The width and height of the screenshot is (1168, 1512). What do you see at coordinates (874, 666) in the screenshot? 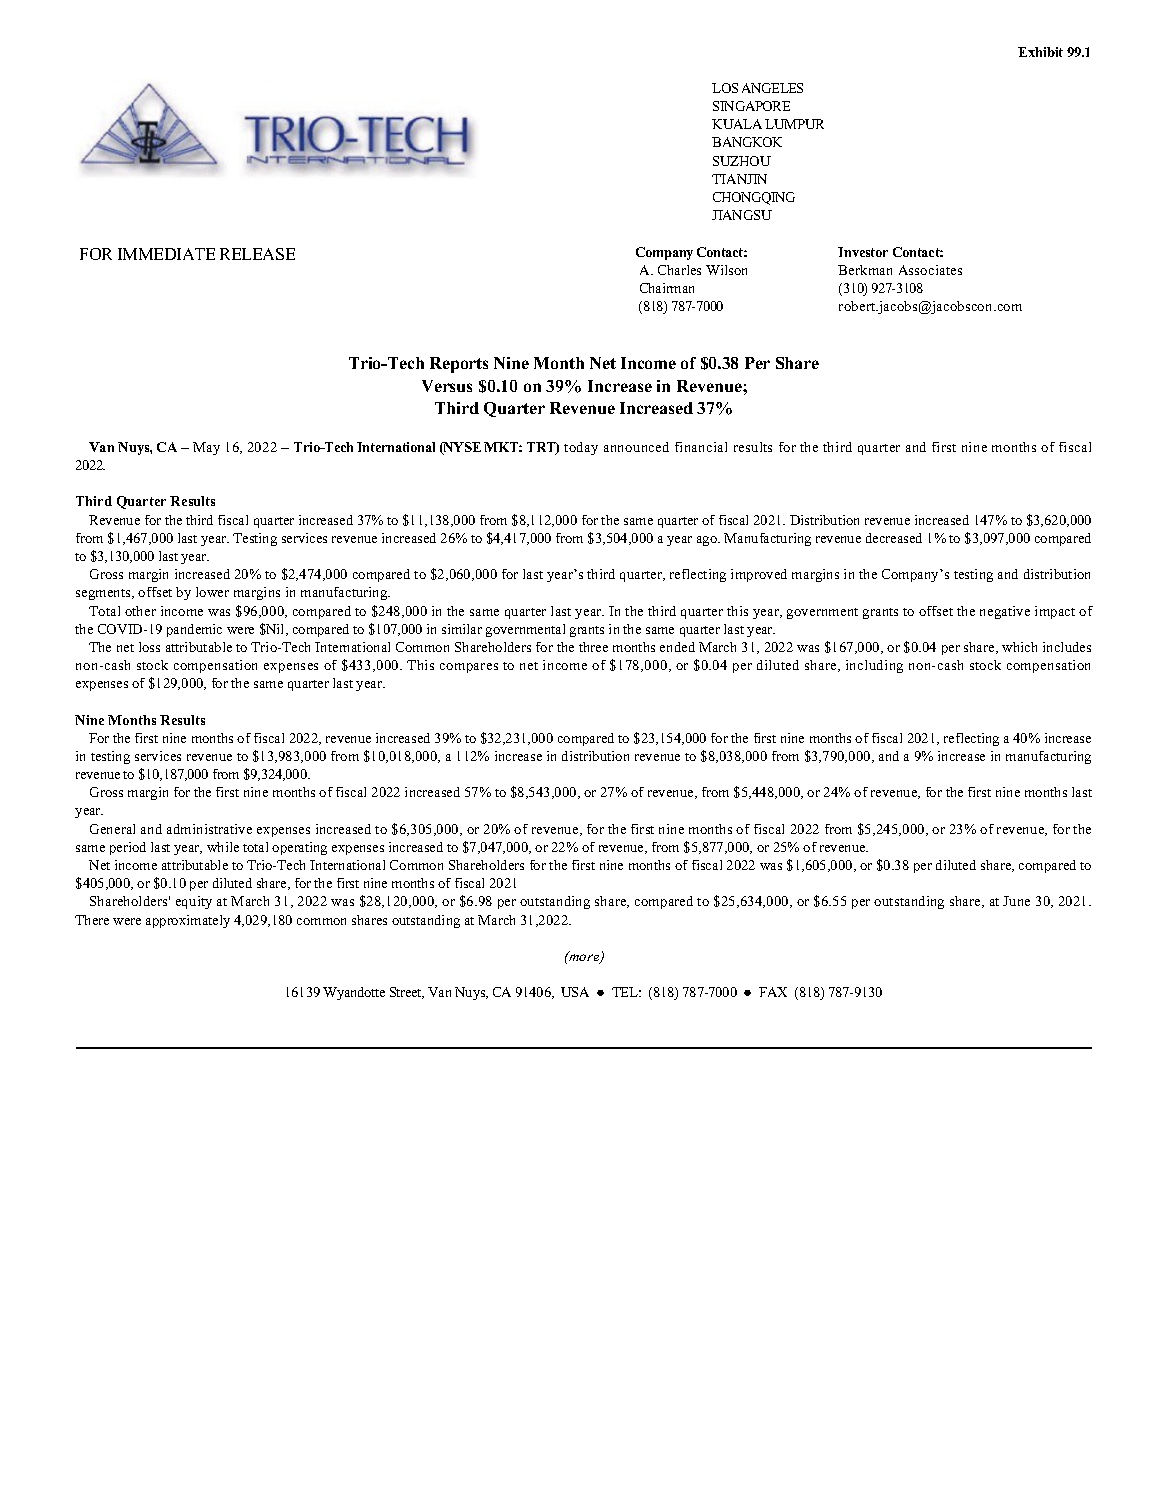
I see `including` at bounding box center [874, 666].
